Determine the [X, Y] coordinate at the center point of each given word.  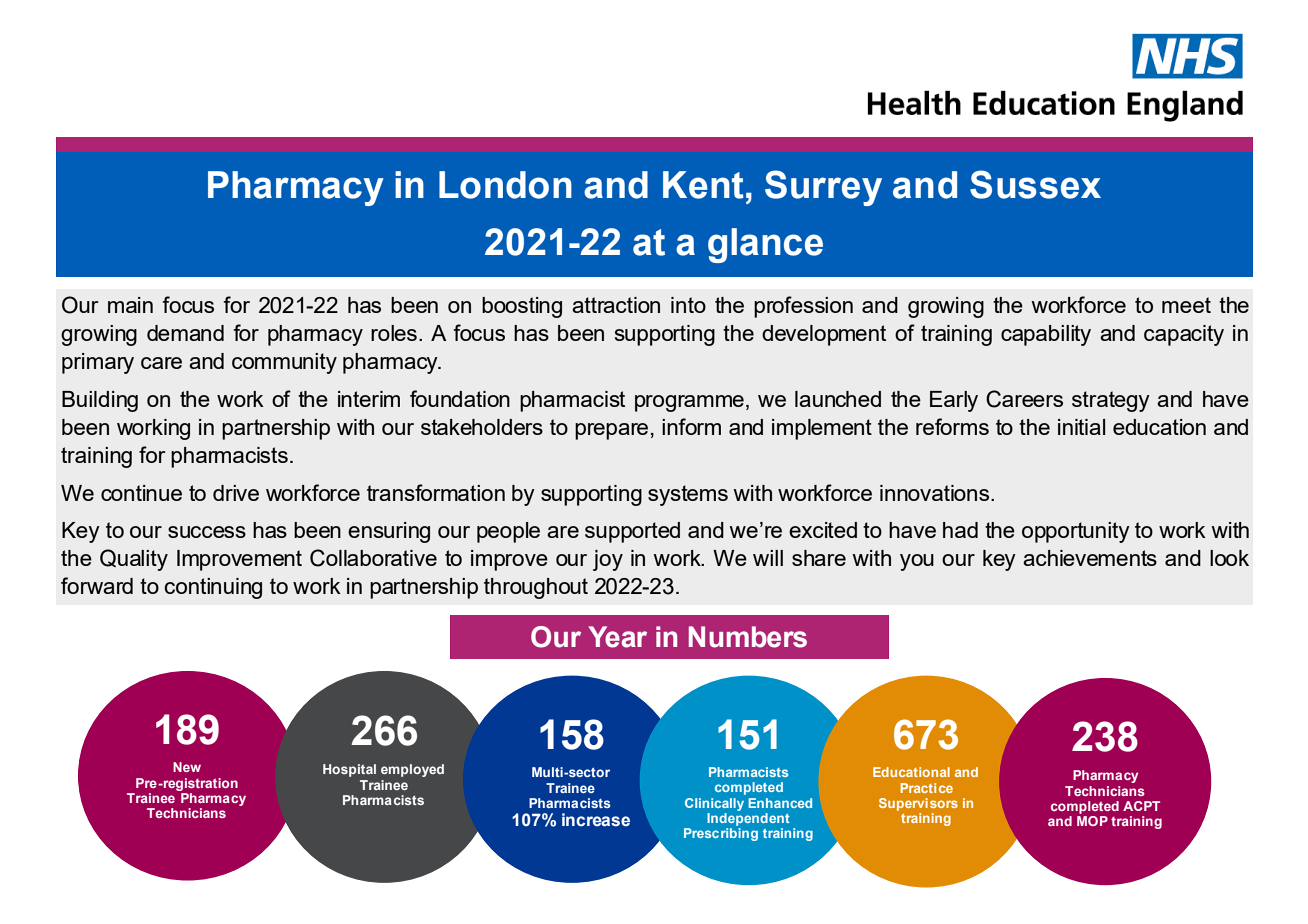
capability [1046, 335]
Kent [703, 185]
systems [688, 495]
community [284, 363]
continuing [213, 588]
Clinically [714, 806]
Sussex [1035, 184]
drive [236, 493]
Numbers [748, 637]
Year [617, 637]
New [187, 767]
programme [689, 403]
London [505, 185]
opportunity [1076, 532]
